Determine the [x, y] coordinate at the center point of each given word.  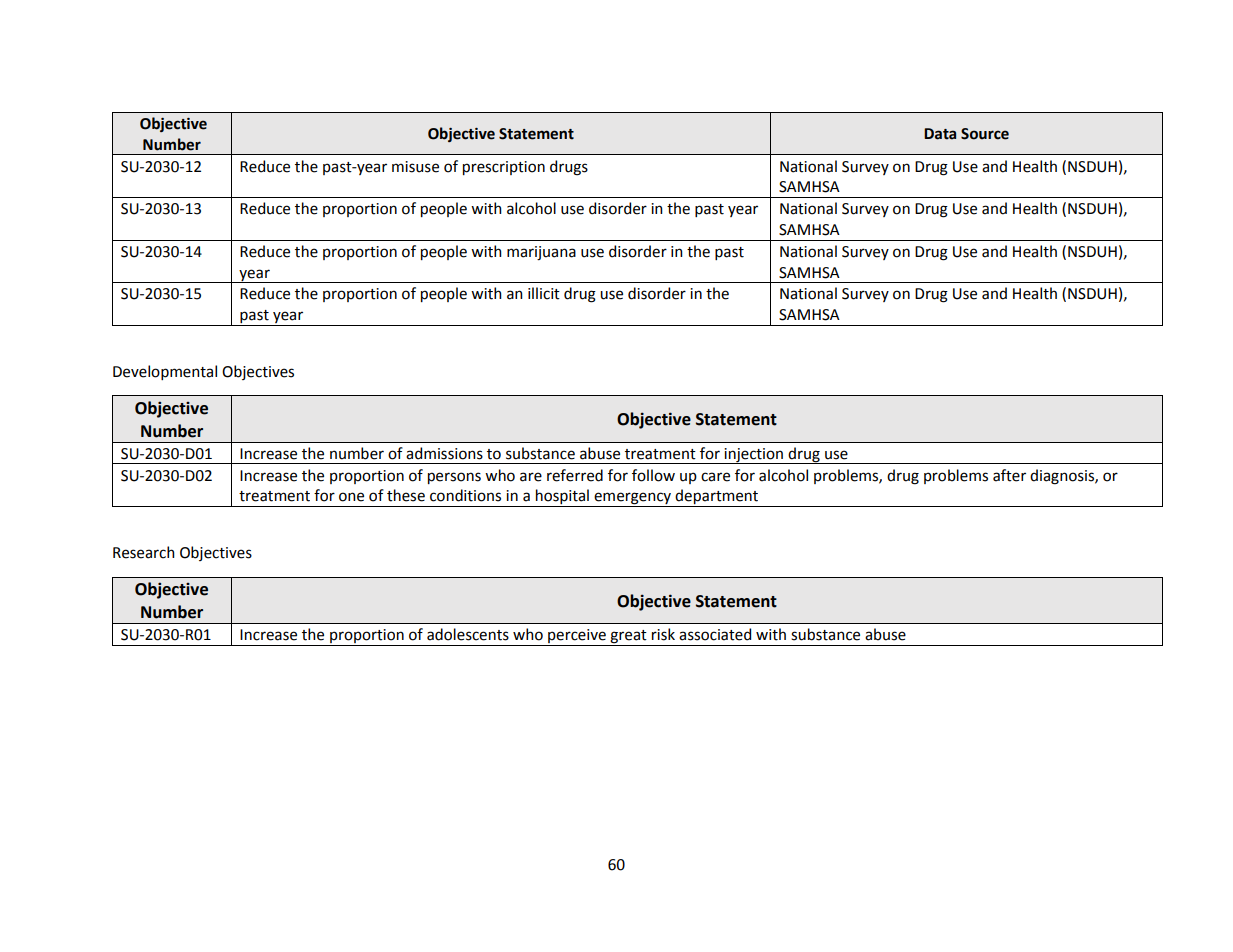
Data [940, 134]
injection [754, 456]
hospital [562, 498]
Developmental [165, 372]
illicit [544, 293]
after [1009, 475]
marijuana [541, 253]
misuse [415, 167]
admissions [444, 453]
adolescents [468, 634]
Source [985, 134]
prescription [504, 168]
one [351, 497]
